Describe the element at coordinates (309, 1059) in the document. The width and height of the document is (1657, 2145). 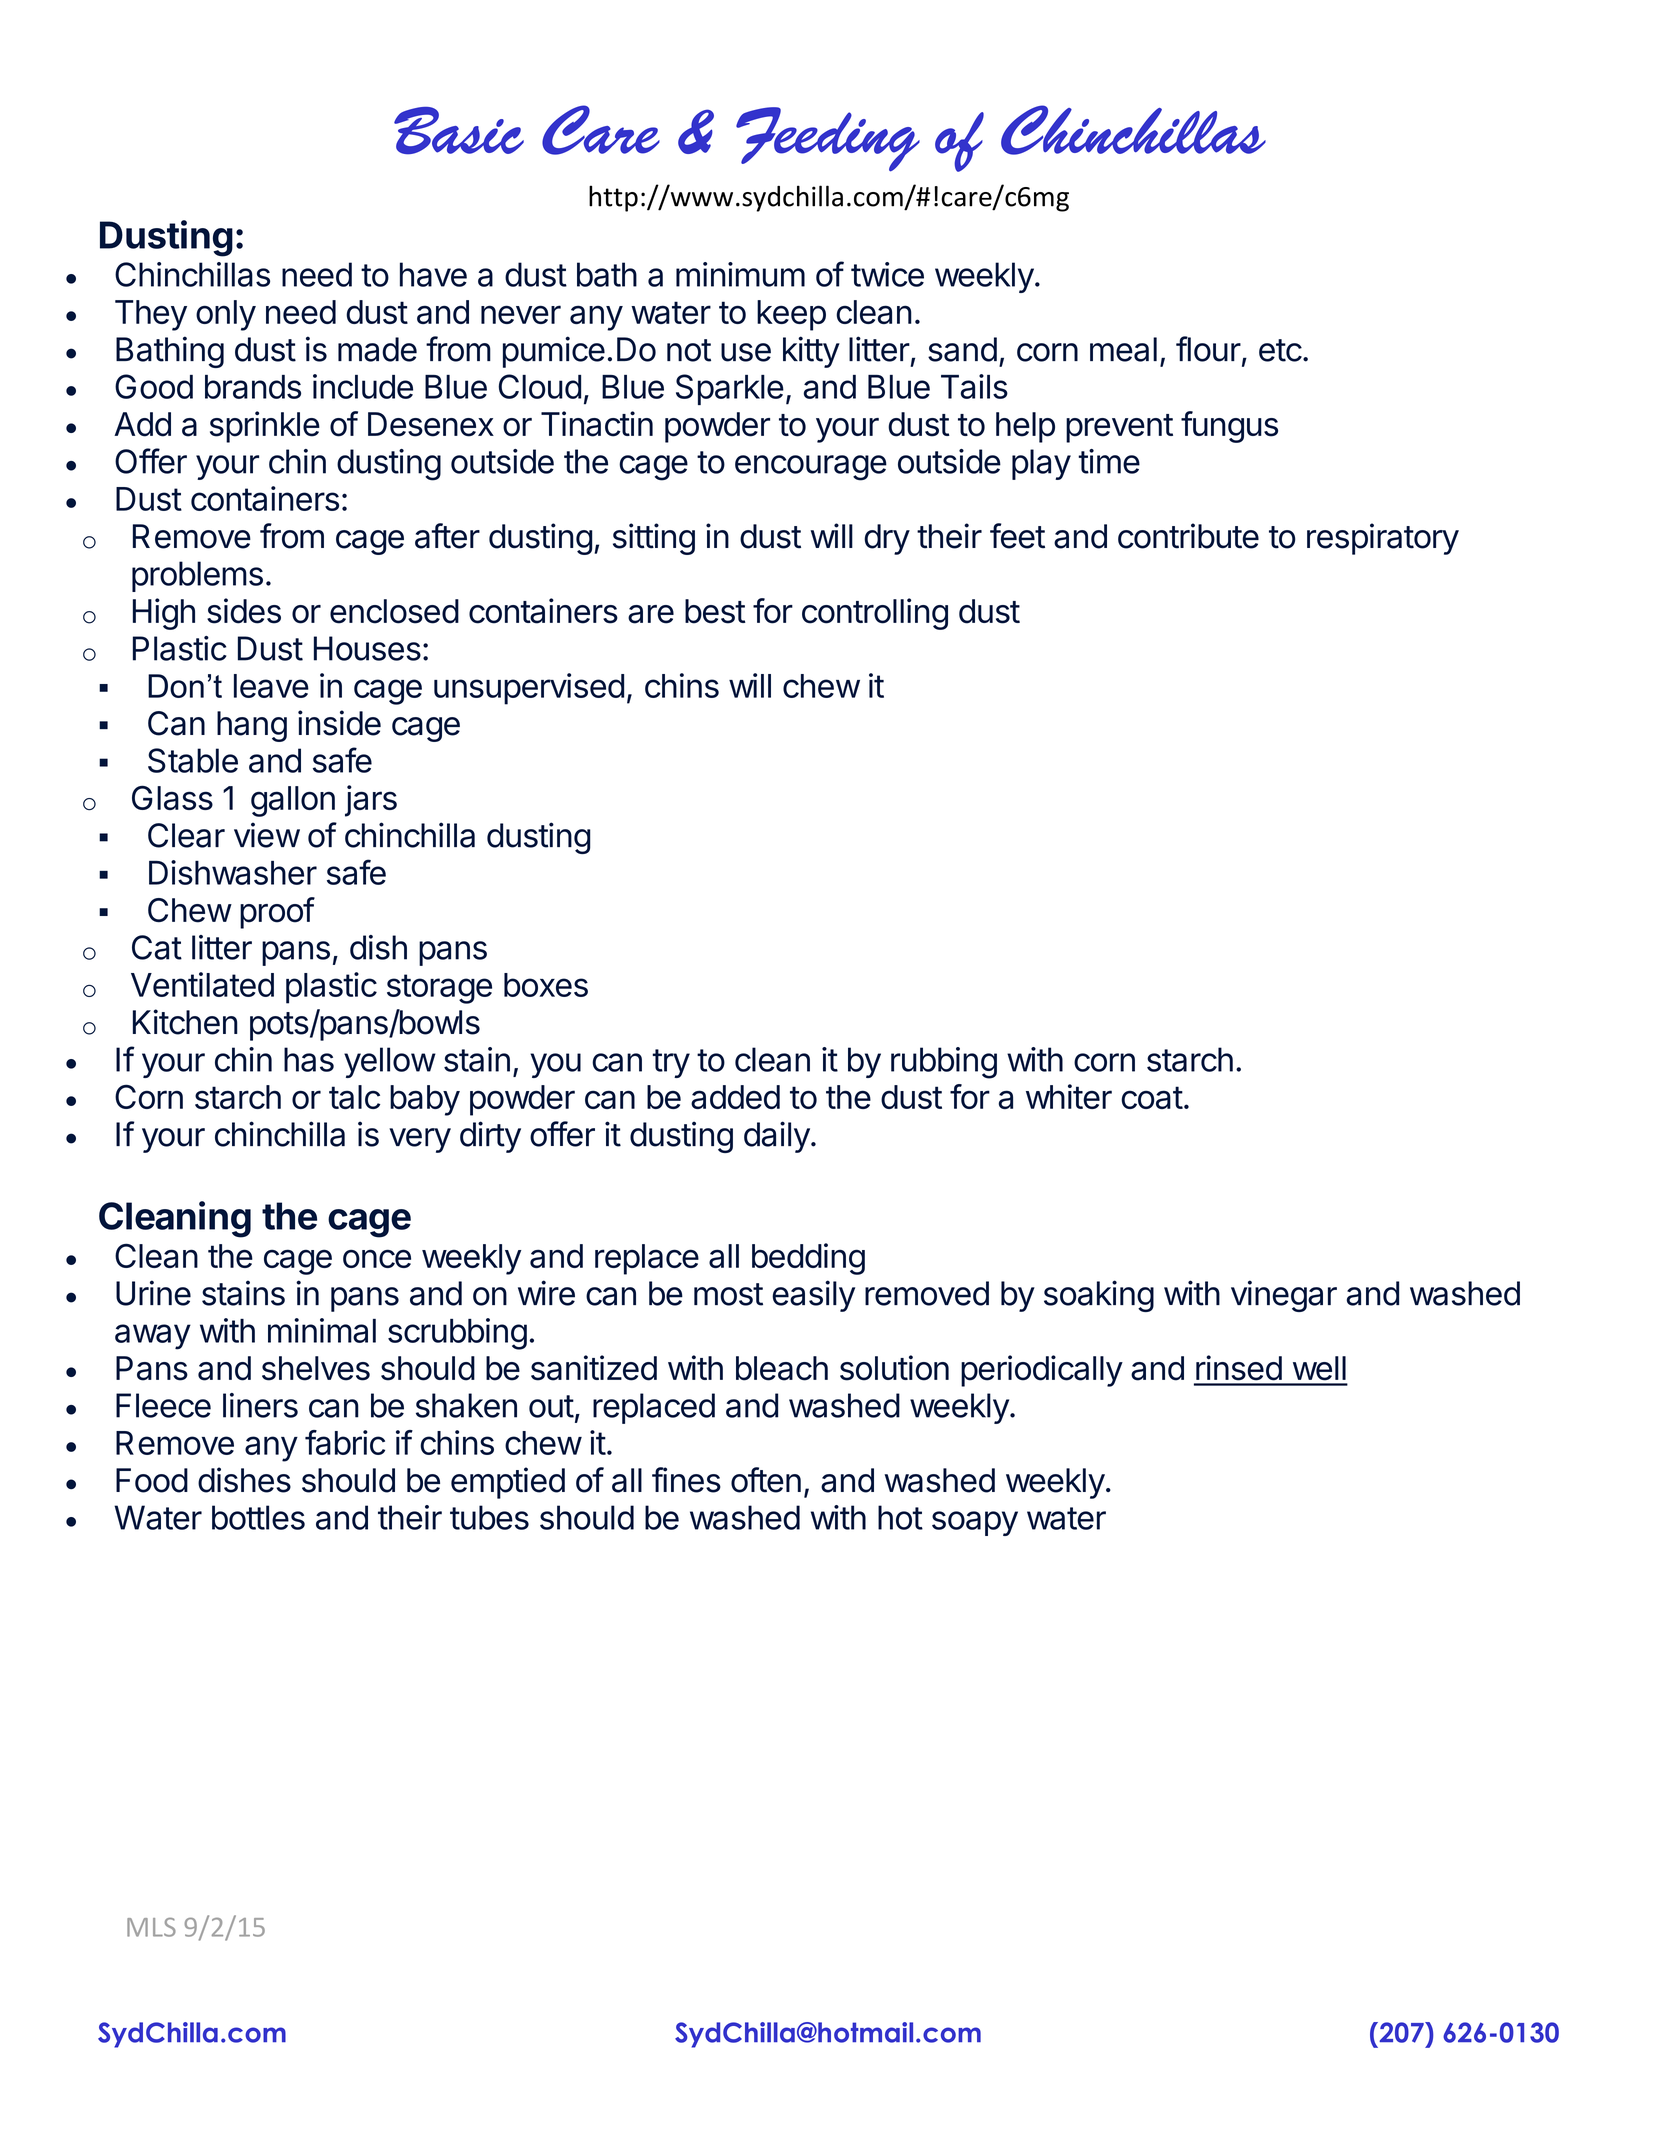
I see `has` at that location.
